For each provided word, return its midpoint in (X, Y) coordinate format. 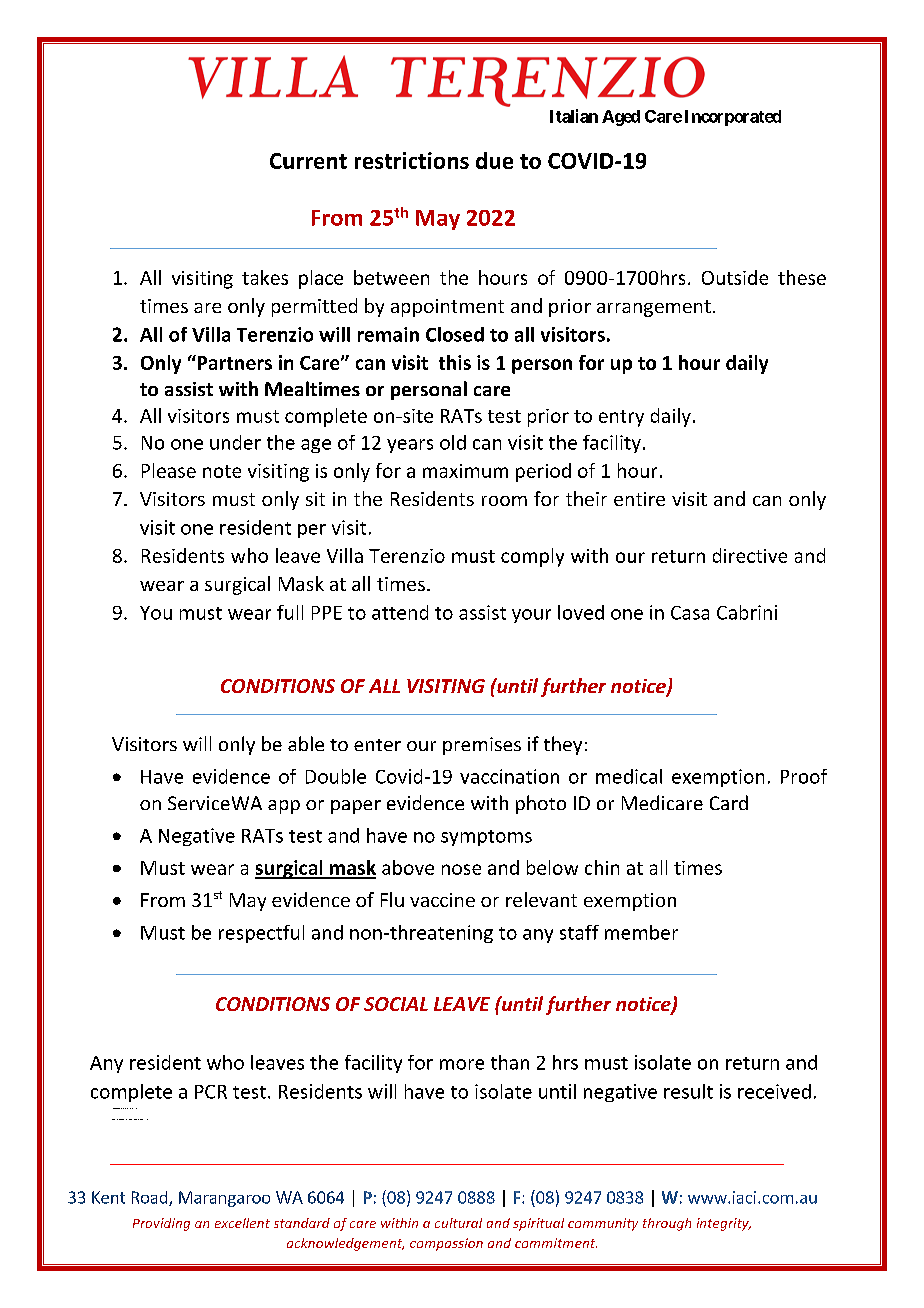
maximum (465, 471)
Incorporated (733, 118)
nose (461, 869)
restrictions (412, 160)
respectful (261, 934)
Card (729, 802)
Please (169, 470)
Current (308, 161)
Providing (161, 1224)
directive (750, 555)
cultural (458, 1223)
